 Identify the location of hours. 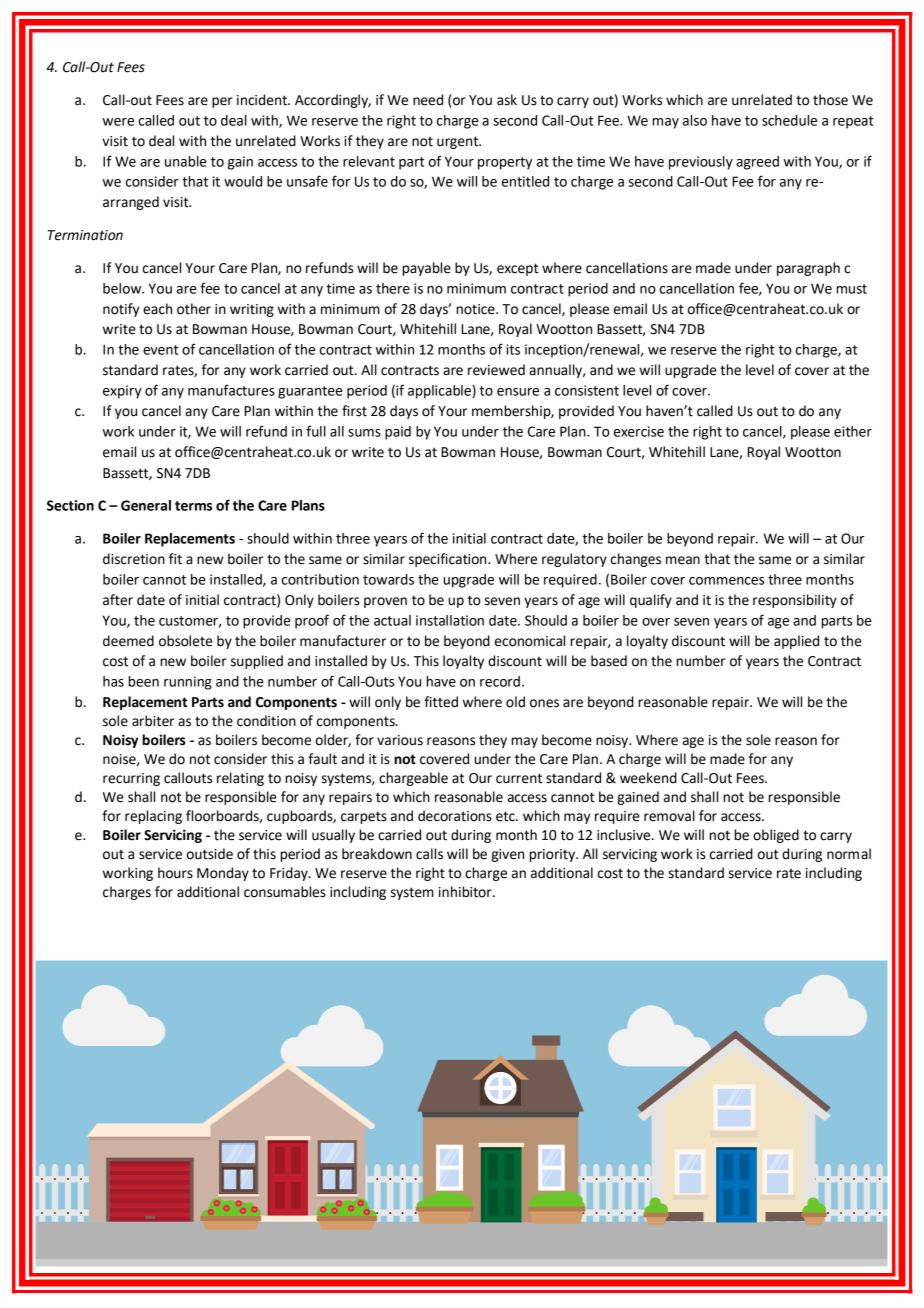
(175, 873).
